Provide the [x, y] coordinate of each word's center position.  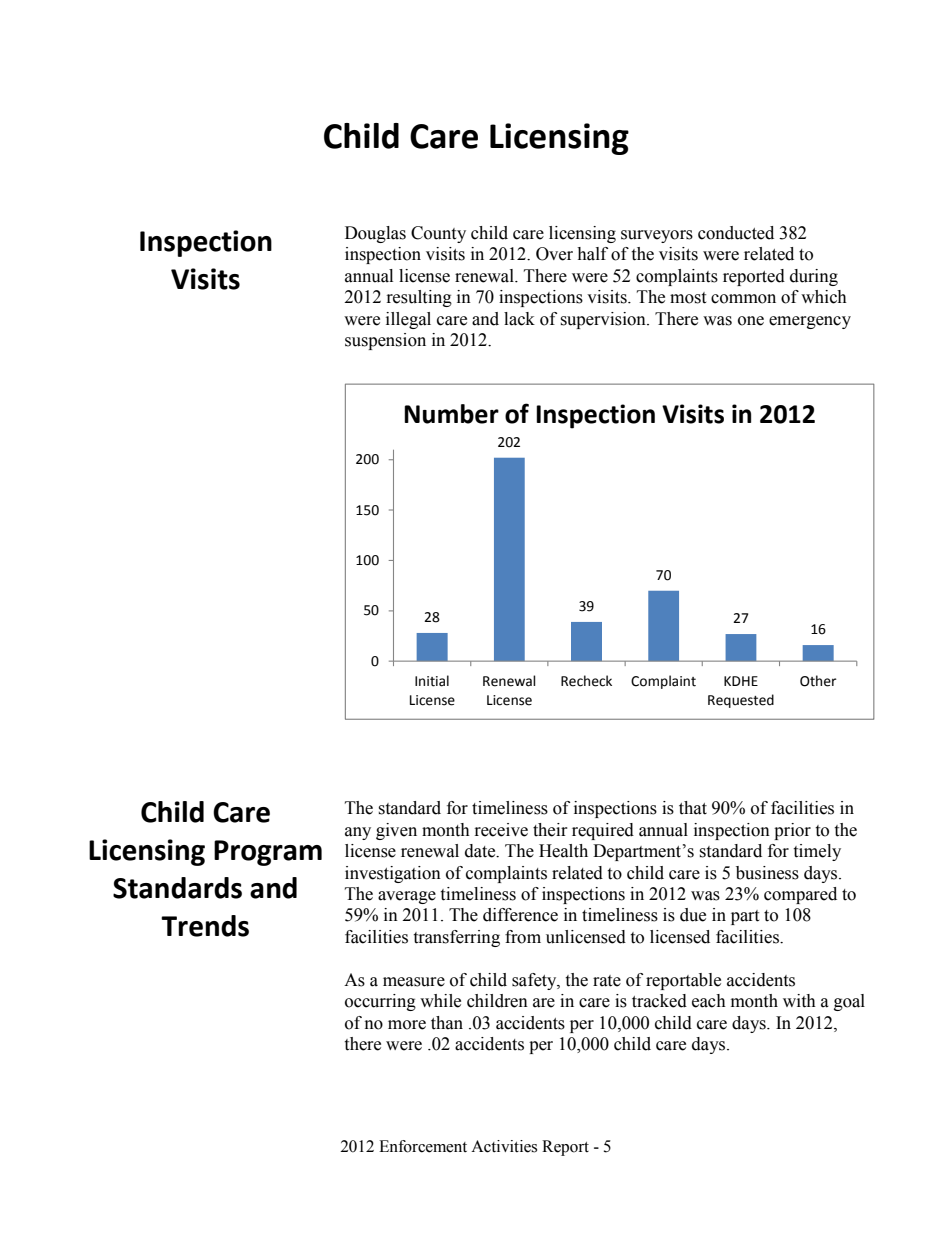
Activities [504, 1146]
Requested [741, 701]
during [814, 277]
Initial [432, 681]
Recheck [586, 681]
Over [554, 254]
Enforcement [423, 1146]
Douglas [375, 234]
